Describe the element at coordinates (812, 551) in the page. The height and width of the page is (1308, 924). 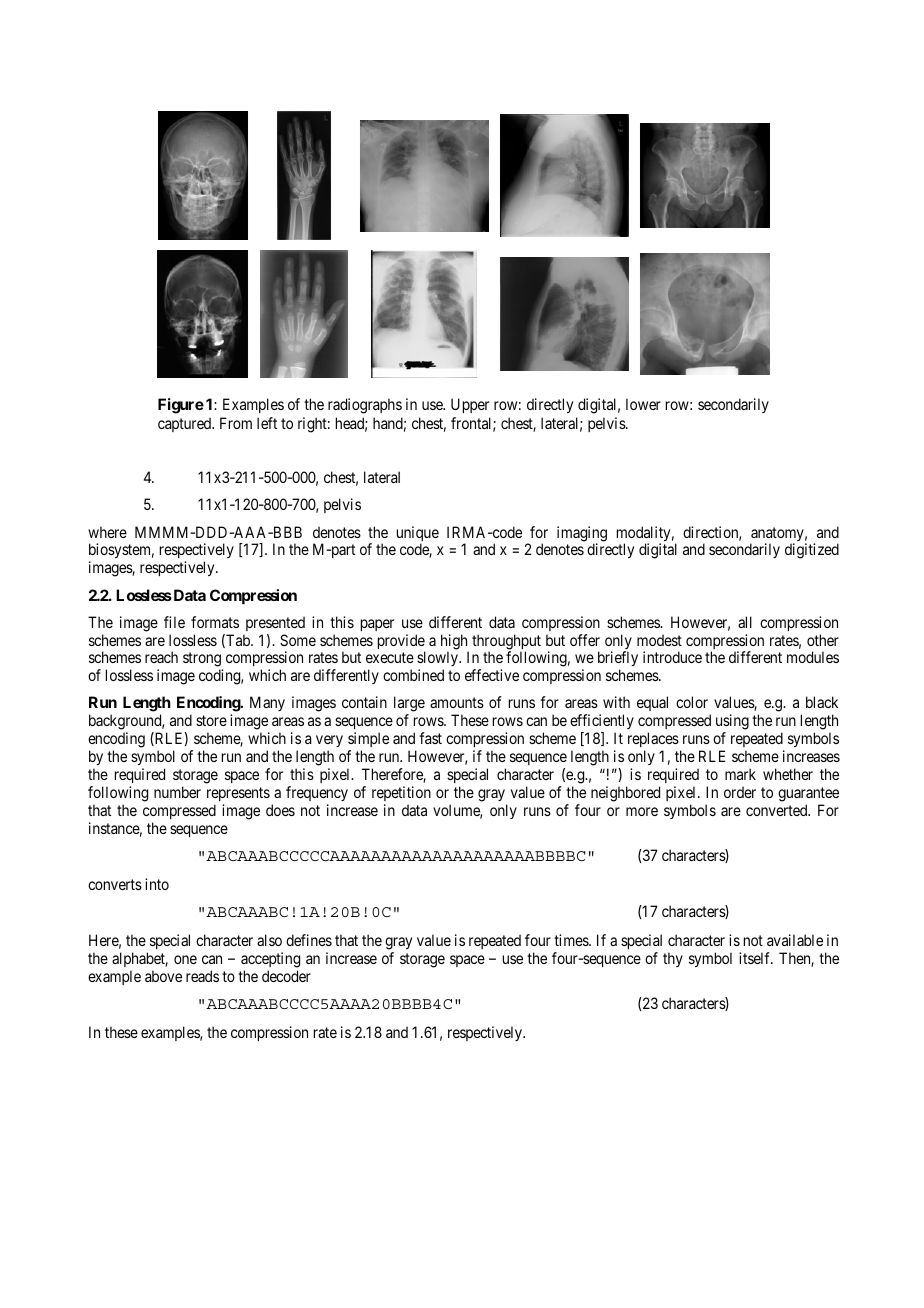
I see `digitized` at that location.
